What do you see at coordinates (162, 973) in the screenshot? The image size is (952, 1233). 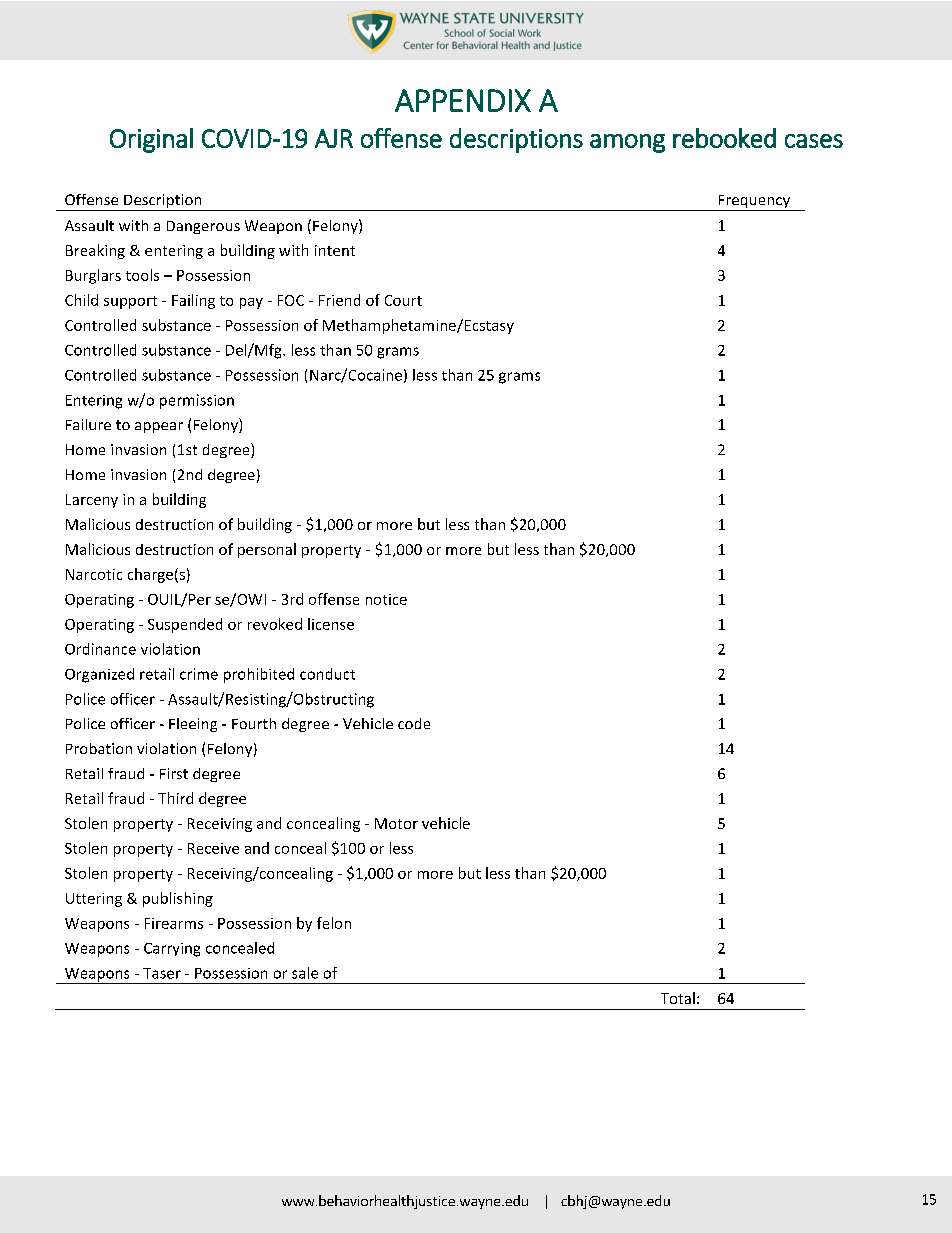 I see `Taser` at bounding box center [162, 973].
